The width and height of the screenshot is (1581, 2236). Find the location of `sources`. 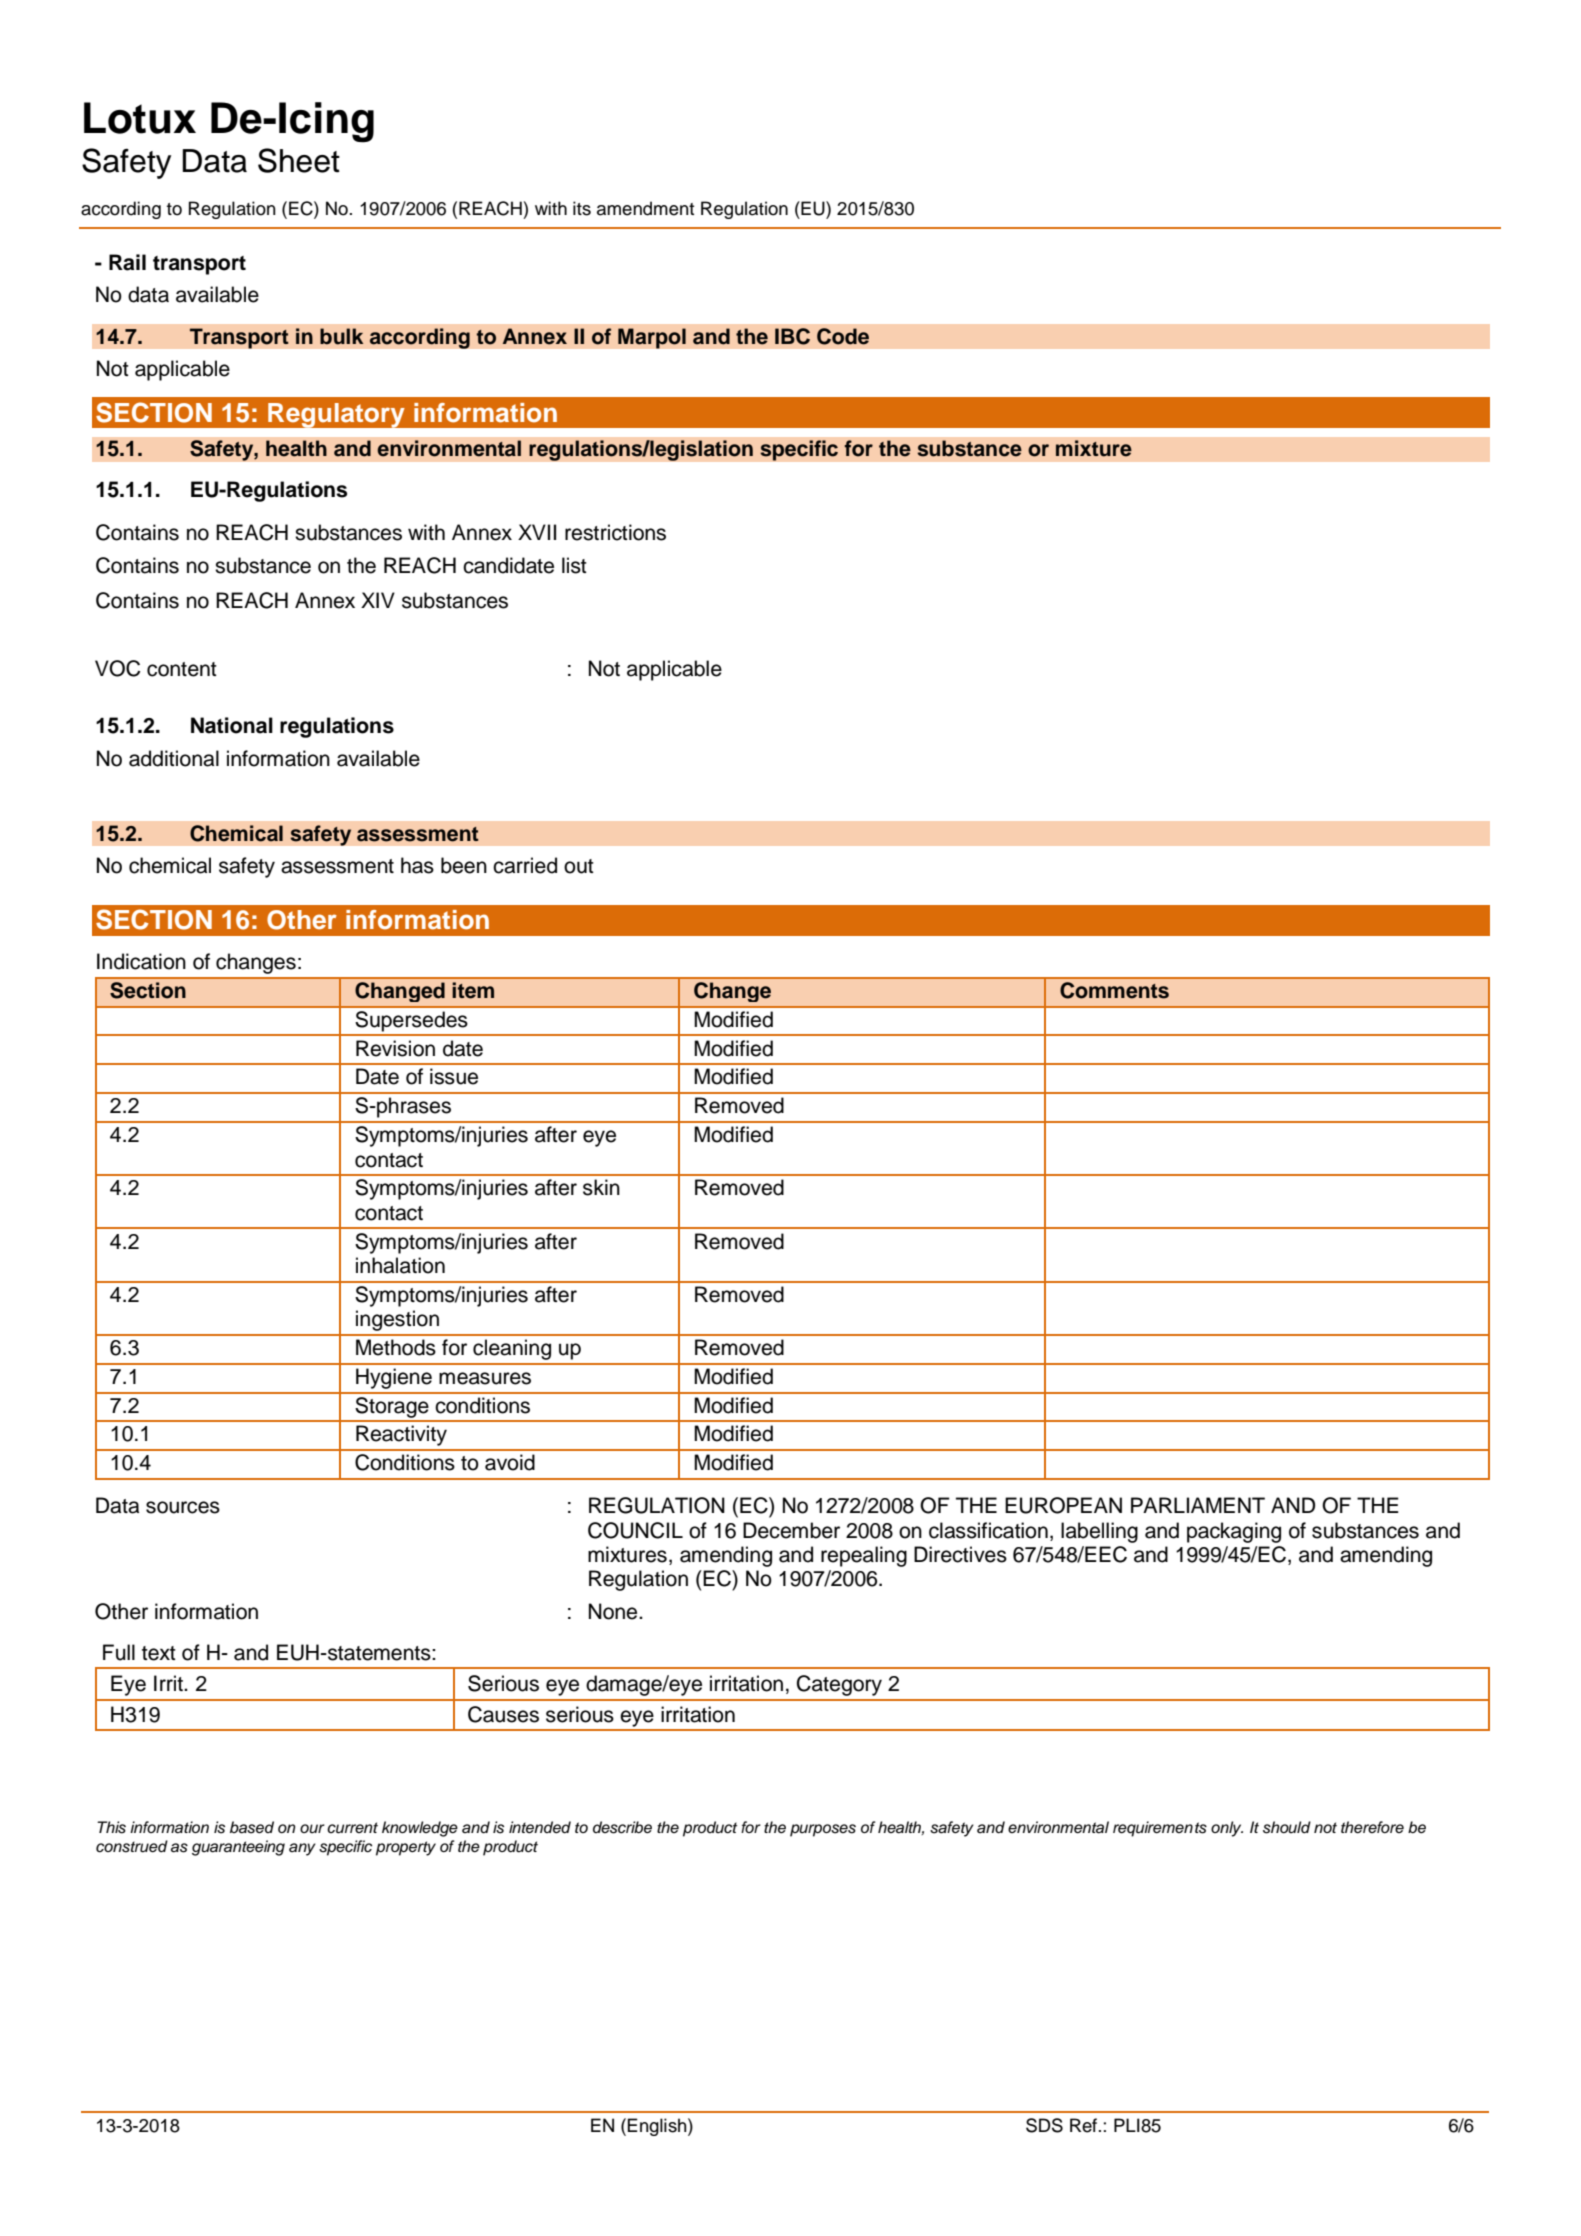

sources is located at coordinates (183, 1507).
